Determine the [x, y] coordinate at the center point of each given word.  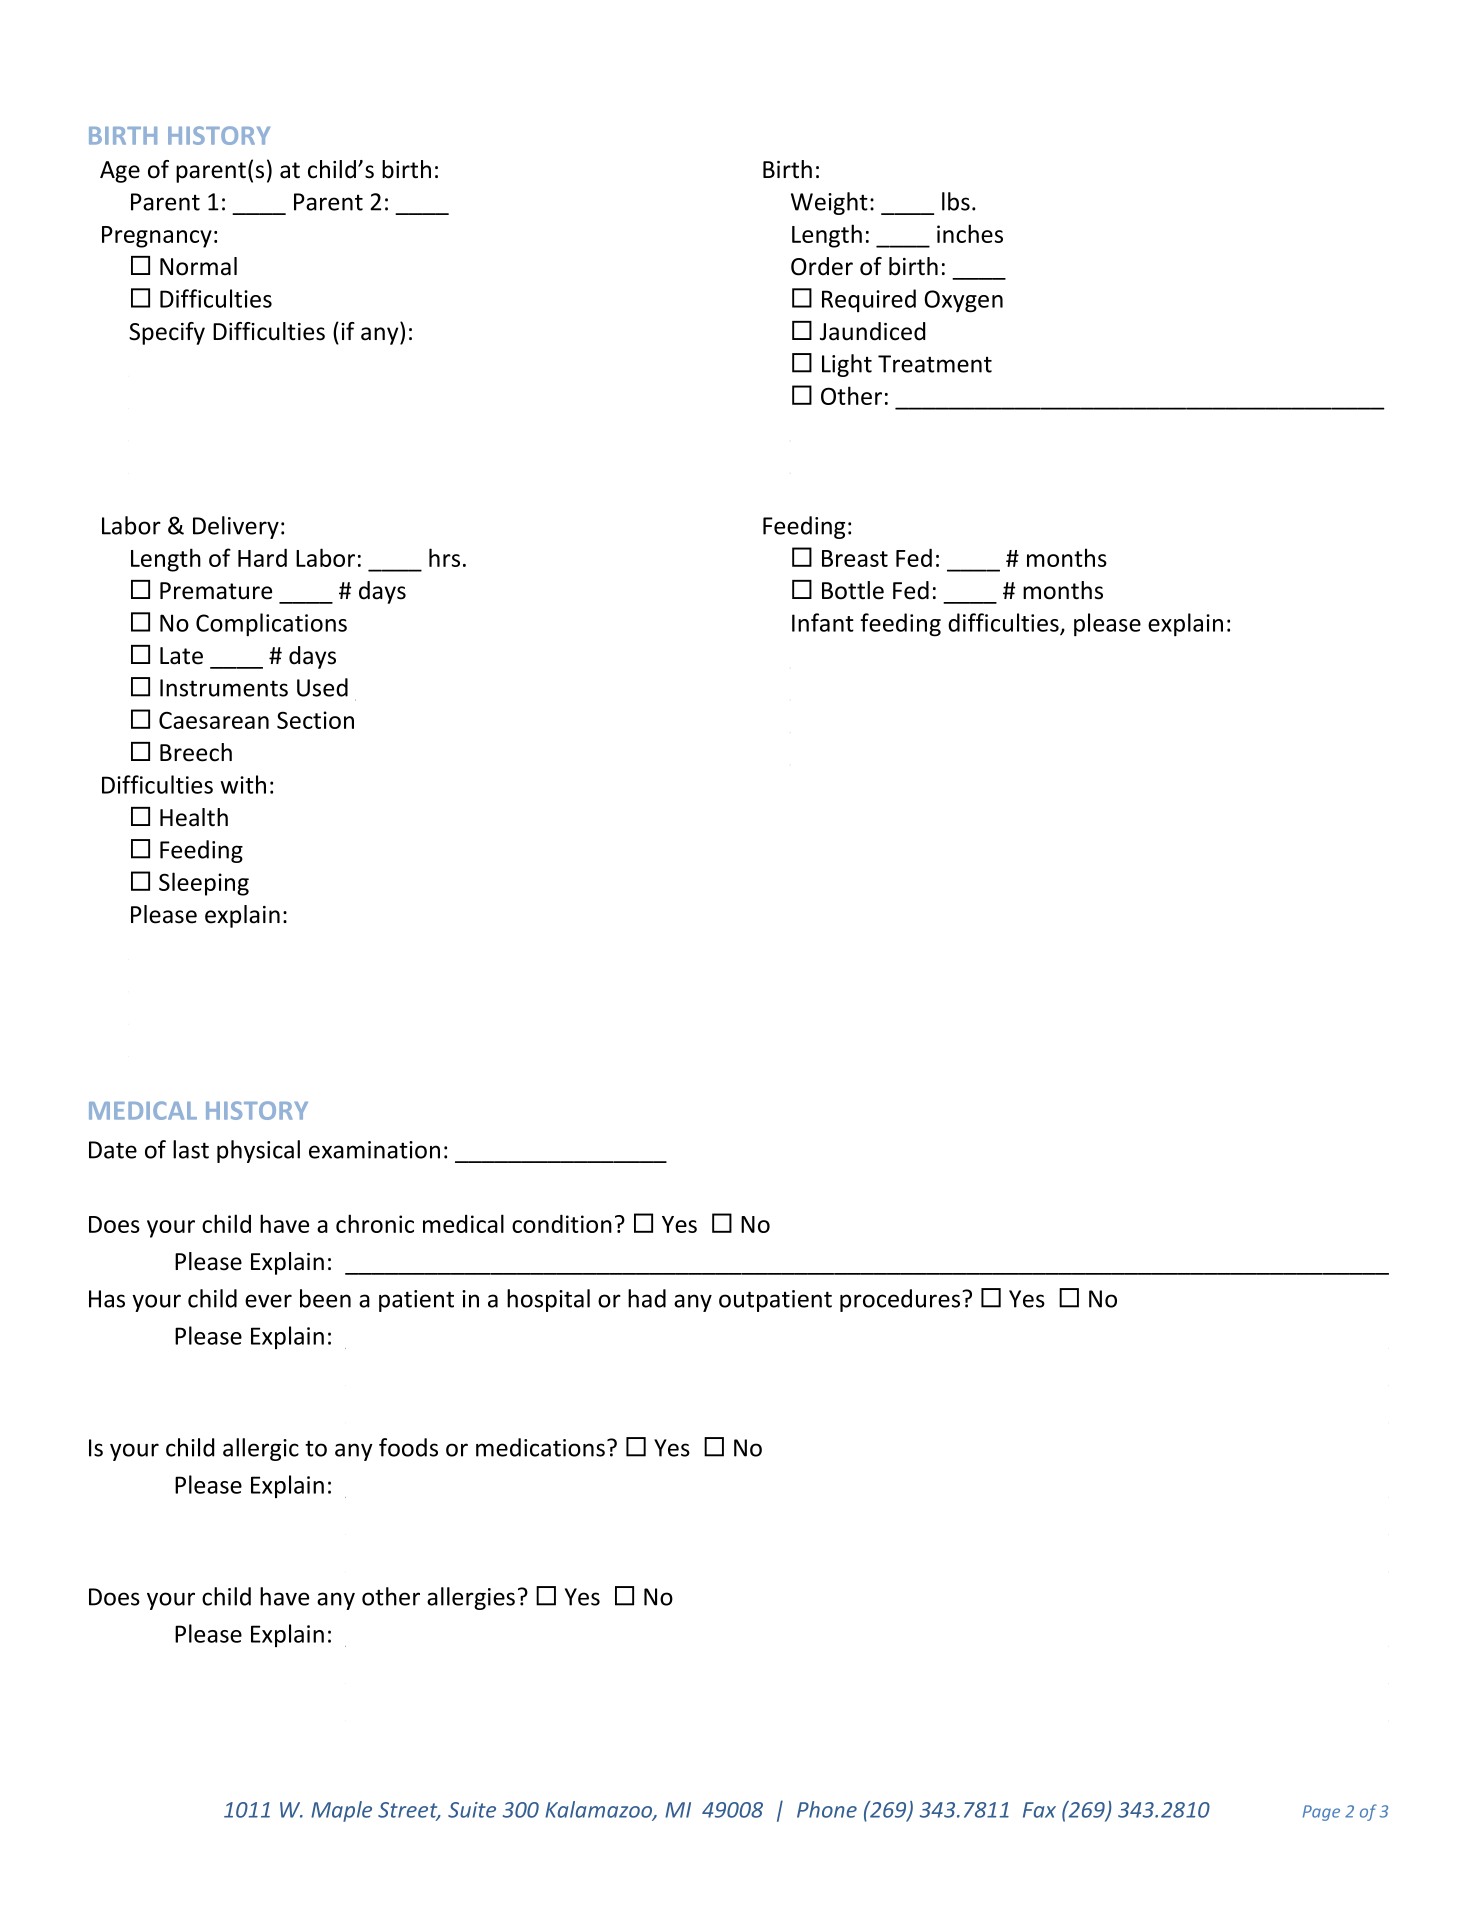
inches [970, 233]
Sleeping [204, 884]
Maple [341, 1811]
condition [562, 1223]
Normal [198, 266]
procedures [901, 1300]
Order [822, 266]
